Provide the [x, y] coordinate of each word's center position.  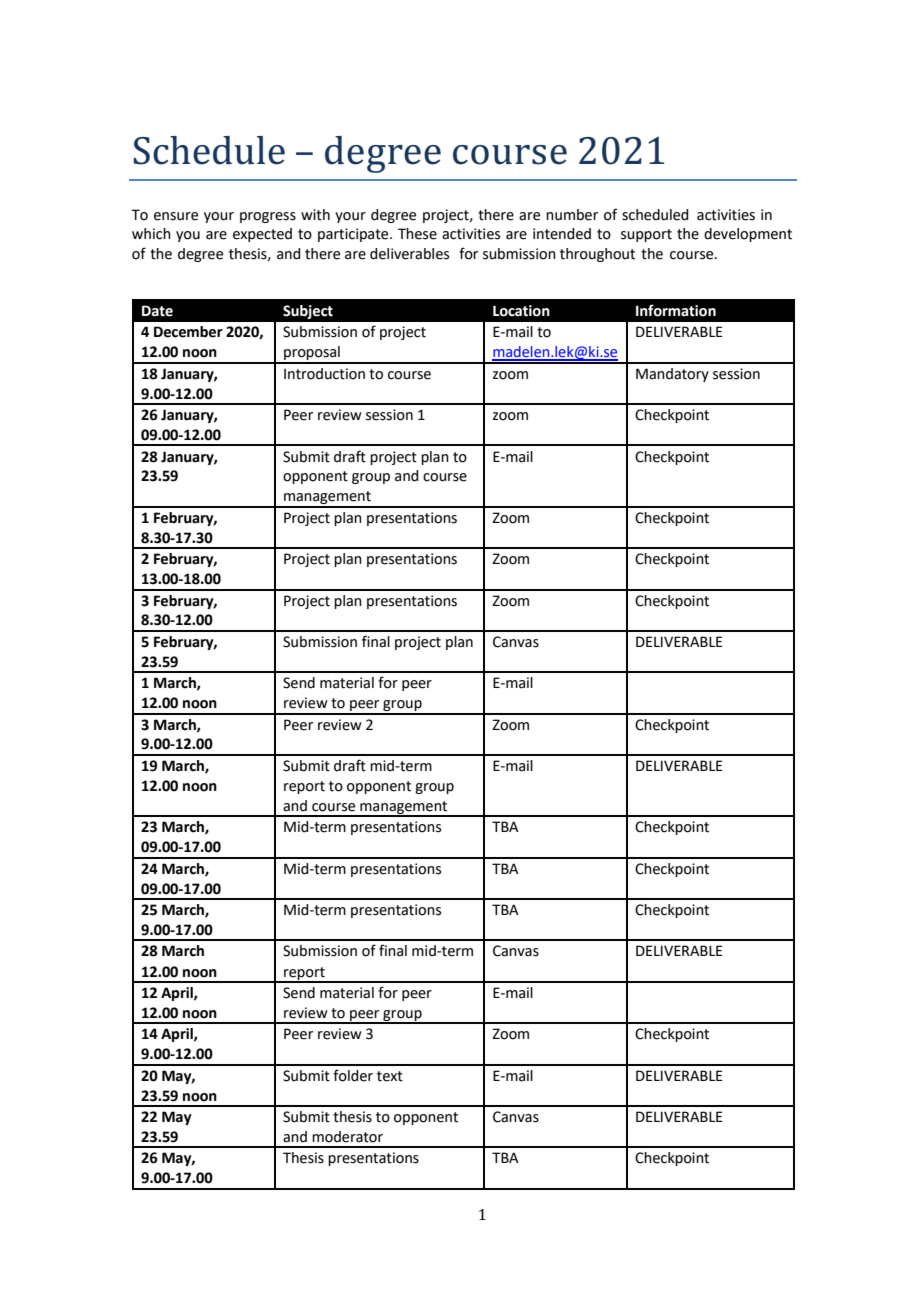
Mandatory [672, 375]
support [646, 235]
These [417, 234]
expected [262, 235]
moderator [347, 1137]
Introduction [324, 374]
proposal [312, 354]
